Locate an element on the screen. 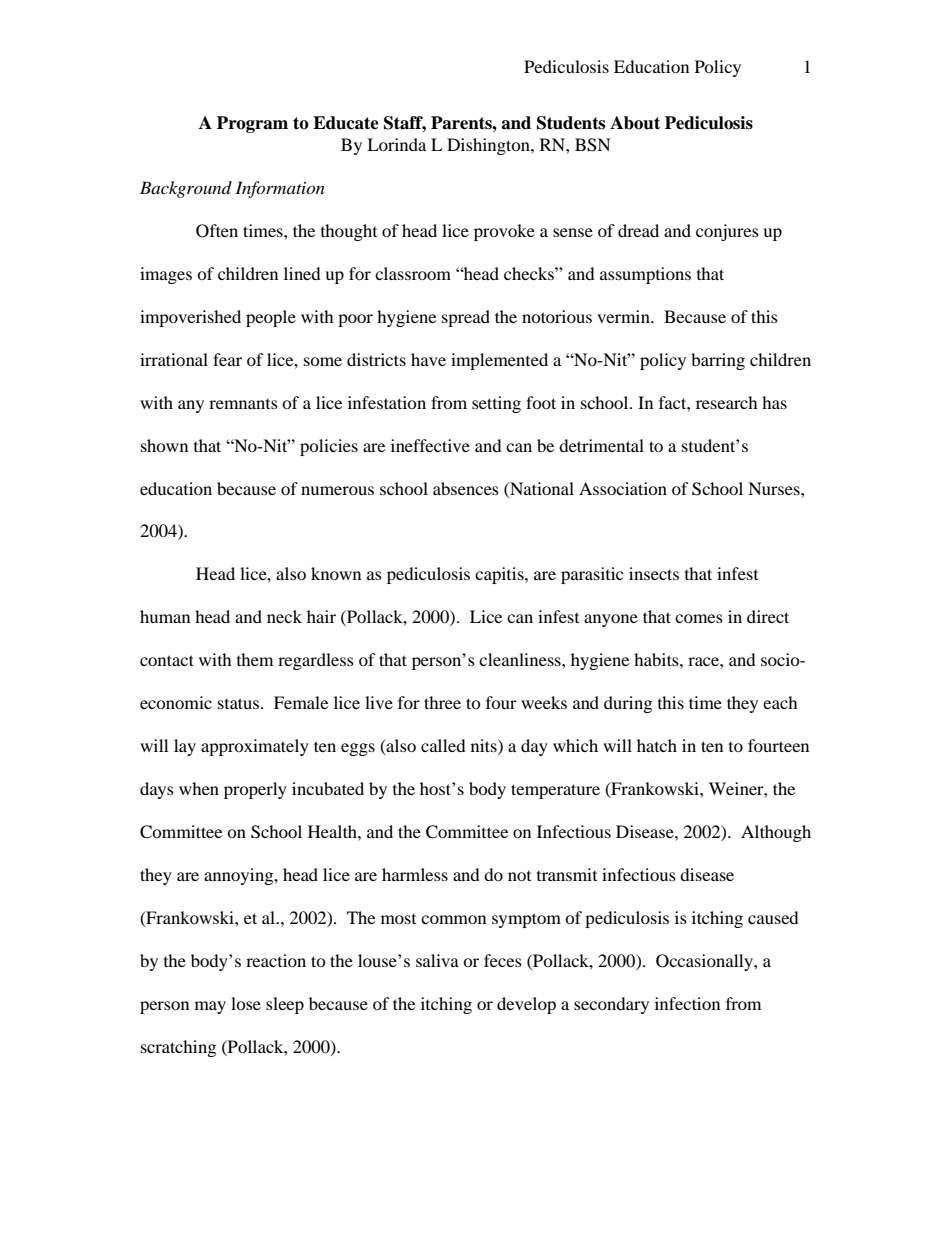  Program is located at coordinates (252, 124).
